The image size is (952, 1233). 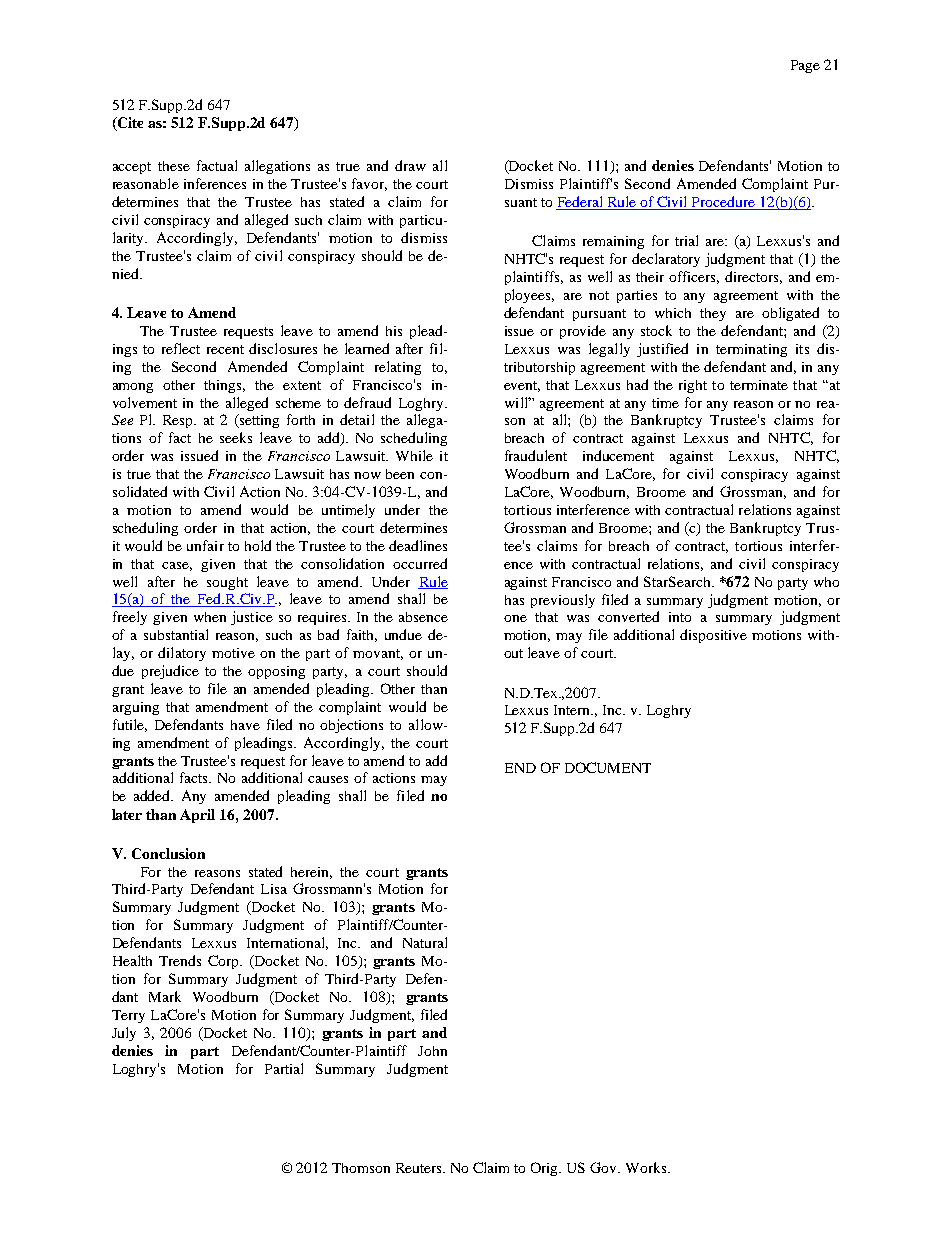 What do you see at coordinates (805, 66) in the document?
I see `Page` at bounding box center [805, 66].
